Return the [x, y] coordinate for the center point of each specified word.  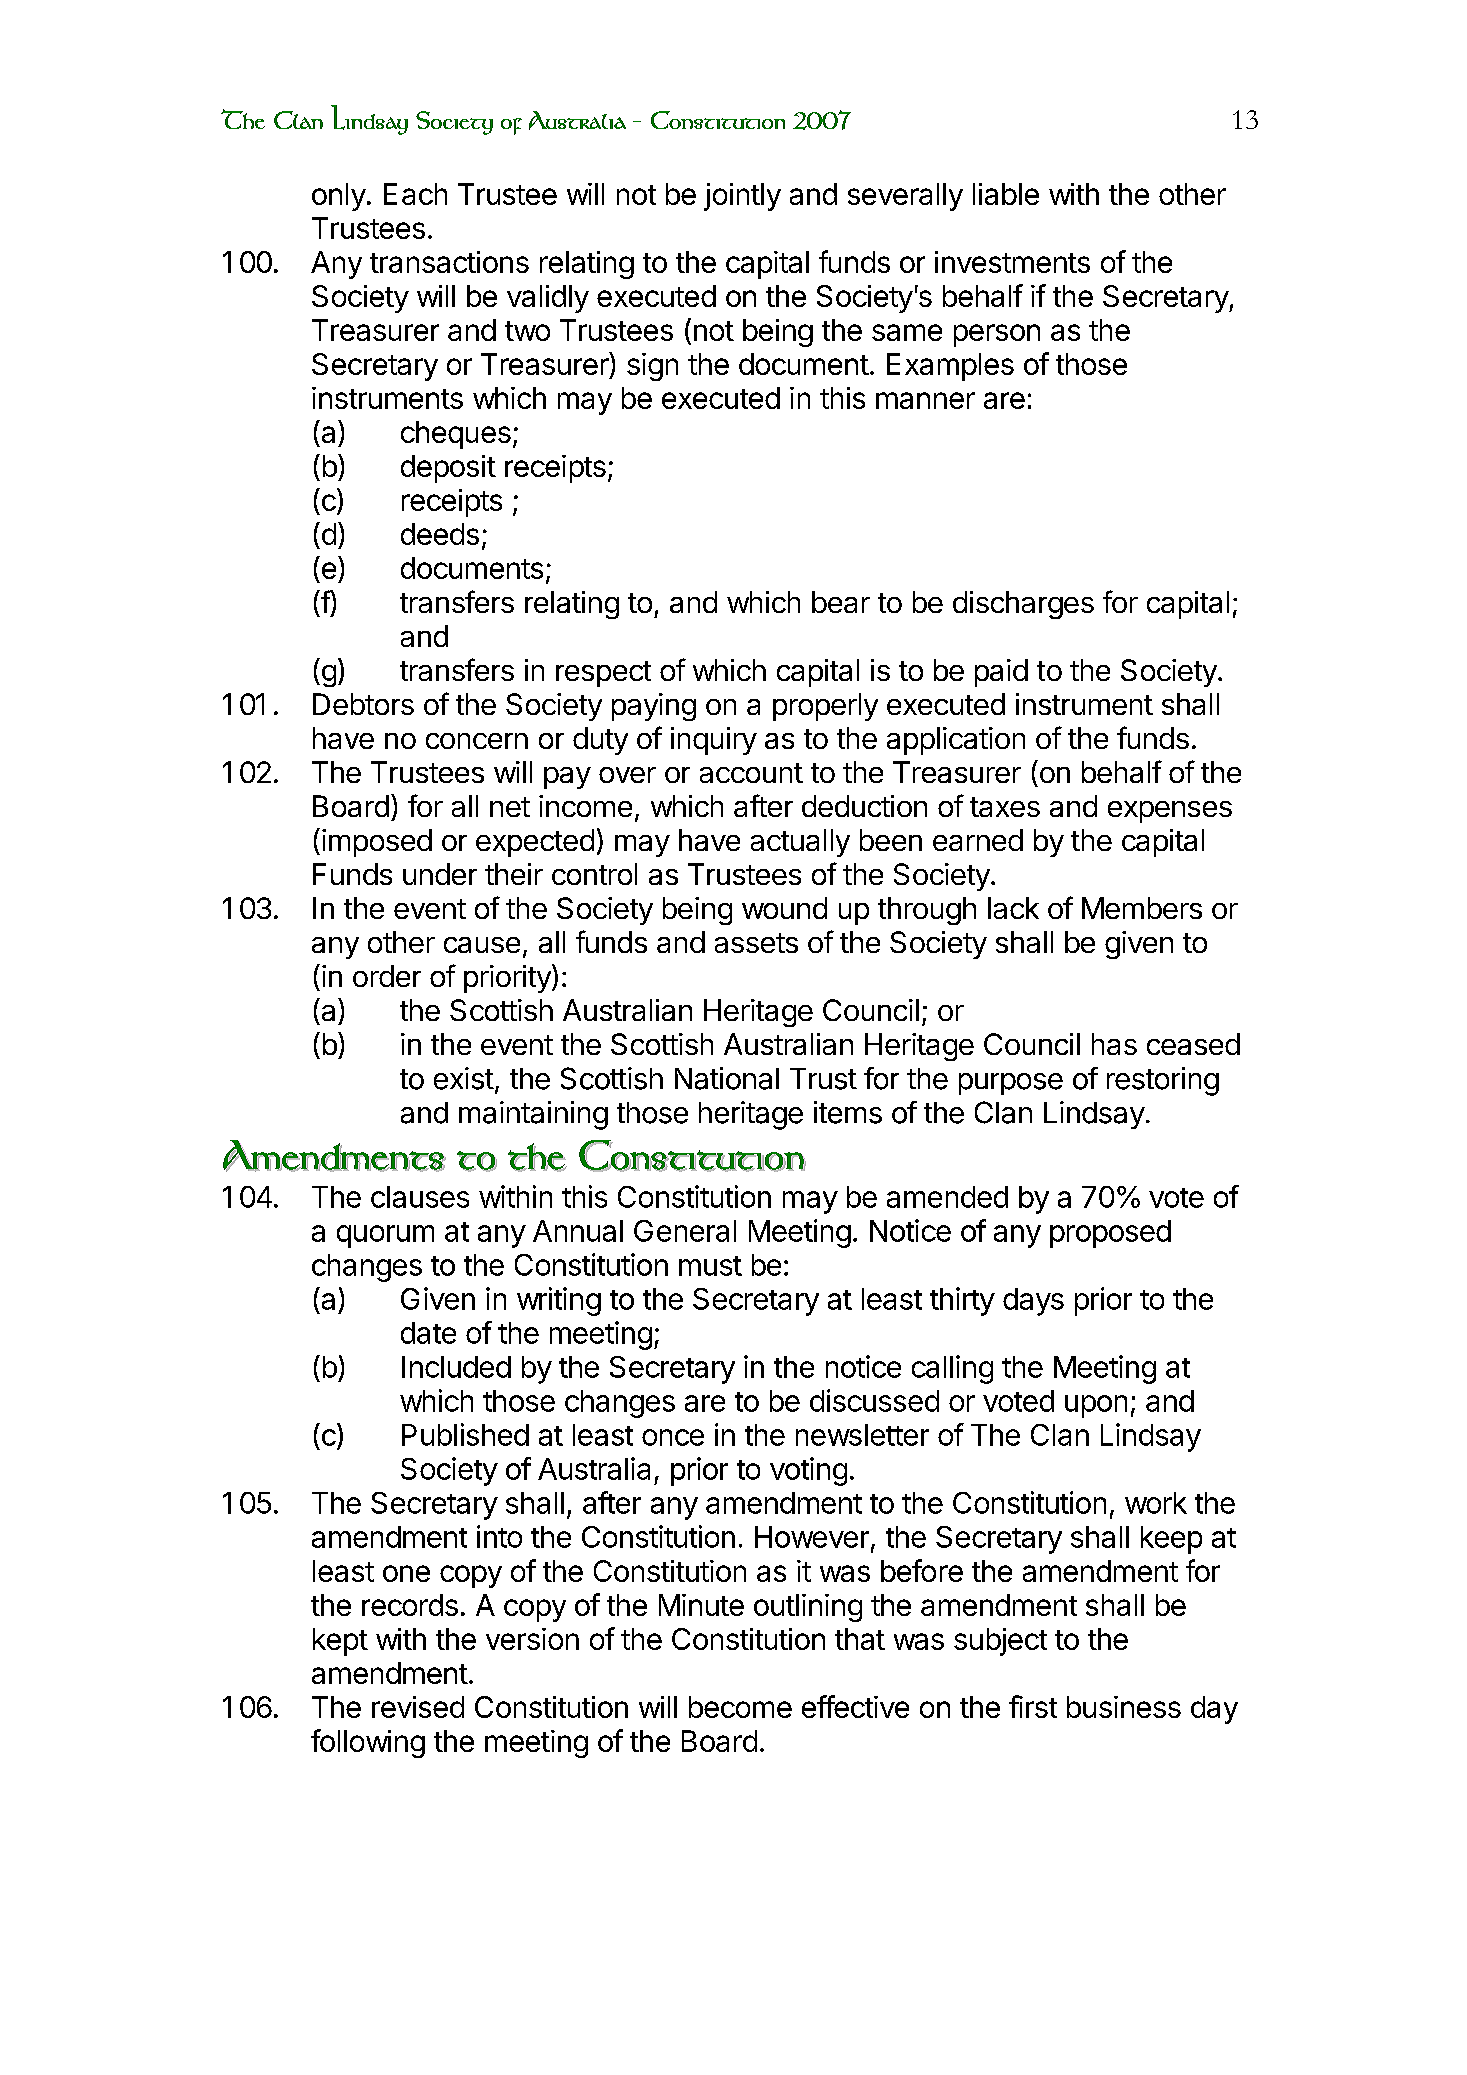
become [740, 1707]
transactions [449, 262]
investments [1012, 262]
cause [482, 945]
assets [756, 943]
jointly [742, 197]
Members [1142, 908]
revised [418, 1707]
